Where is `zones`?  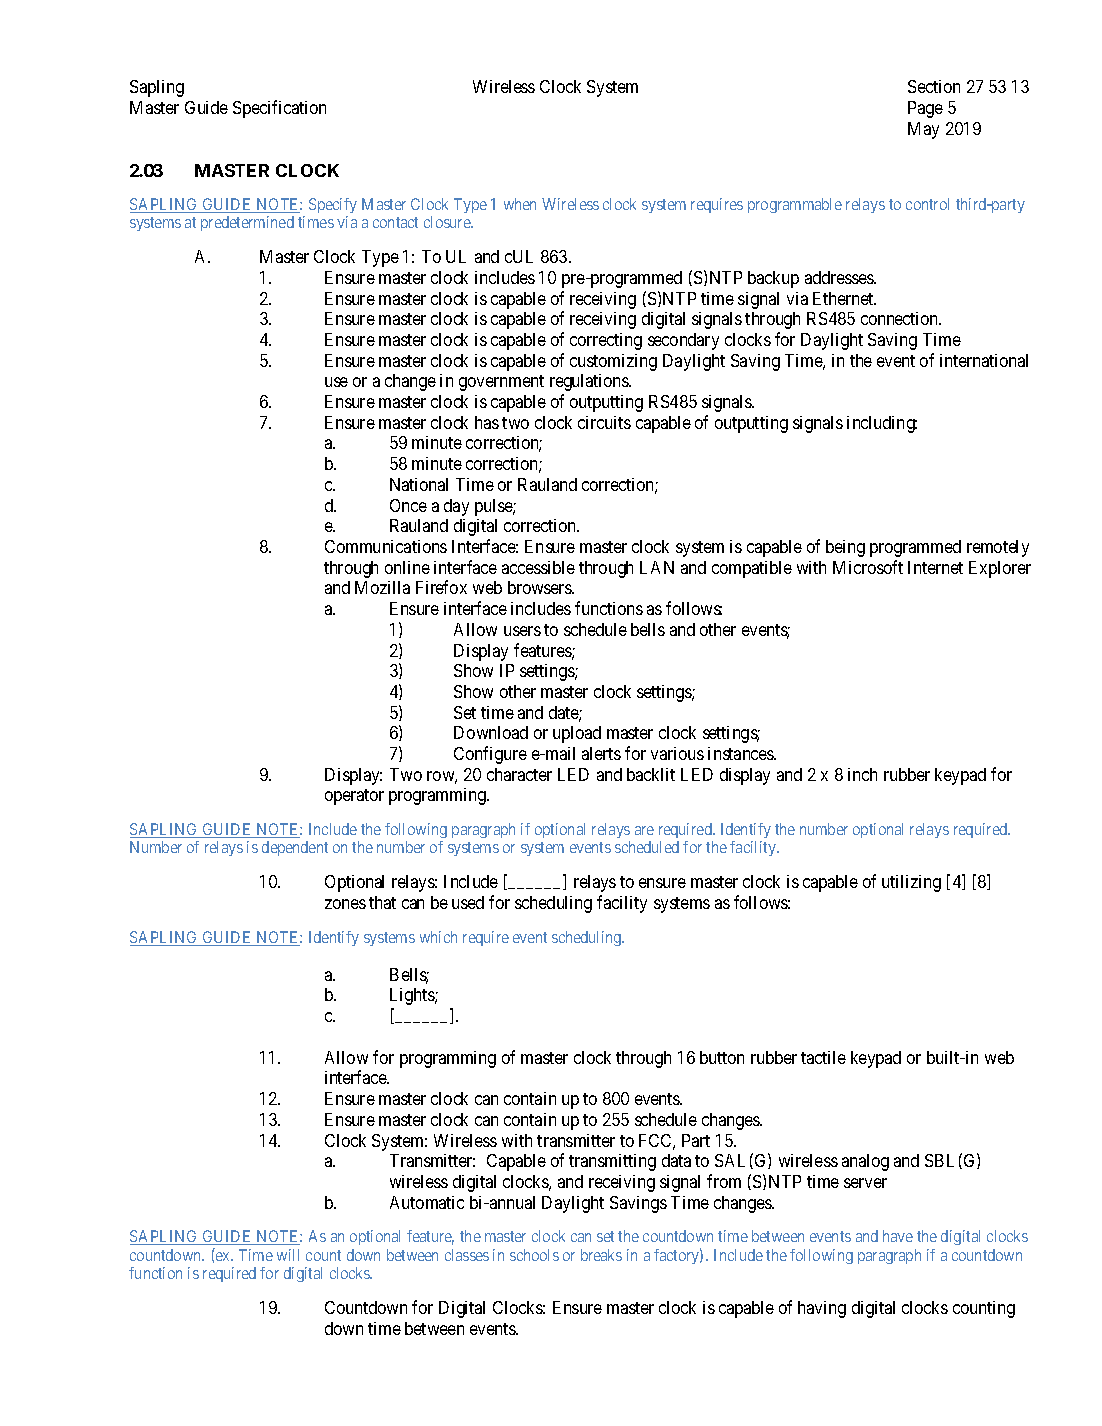 zones is located at coordinates (345, 904).
